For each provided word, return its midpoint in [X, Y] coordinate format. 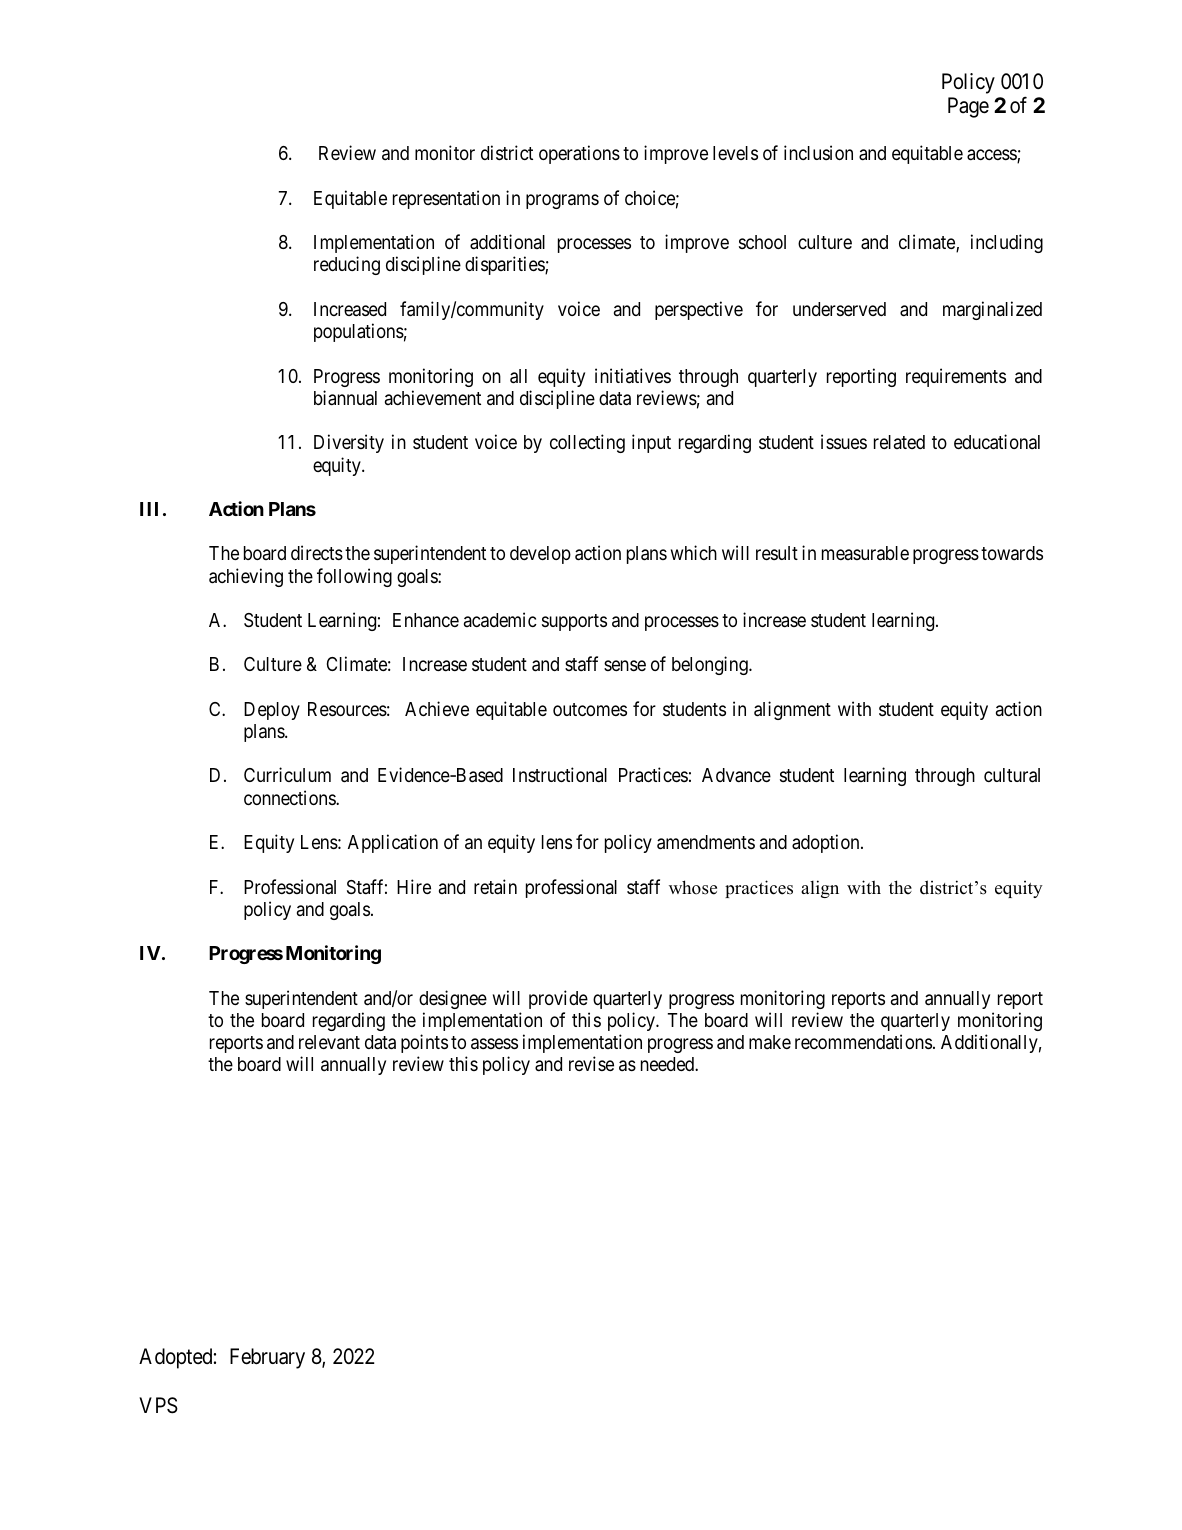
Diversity [349, 443]
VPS [158, 1405]
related [899, 442]
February [267, 1358]
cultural [1012, 775]
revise [591, 1063]
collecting [587, 443]
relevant [329, 1042]
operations [579, 154]
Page [968, 107]
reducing [347, 265]
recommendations [863, 1041]
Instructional [560, 774]
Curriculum [287, 774]
